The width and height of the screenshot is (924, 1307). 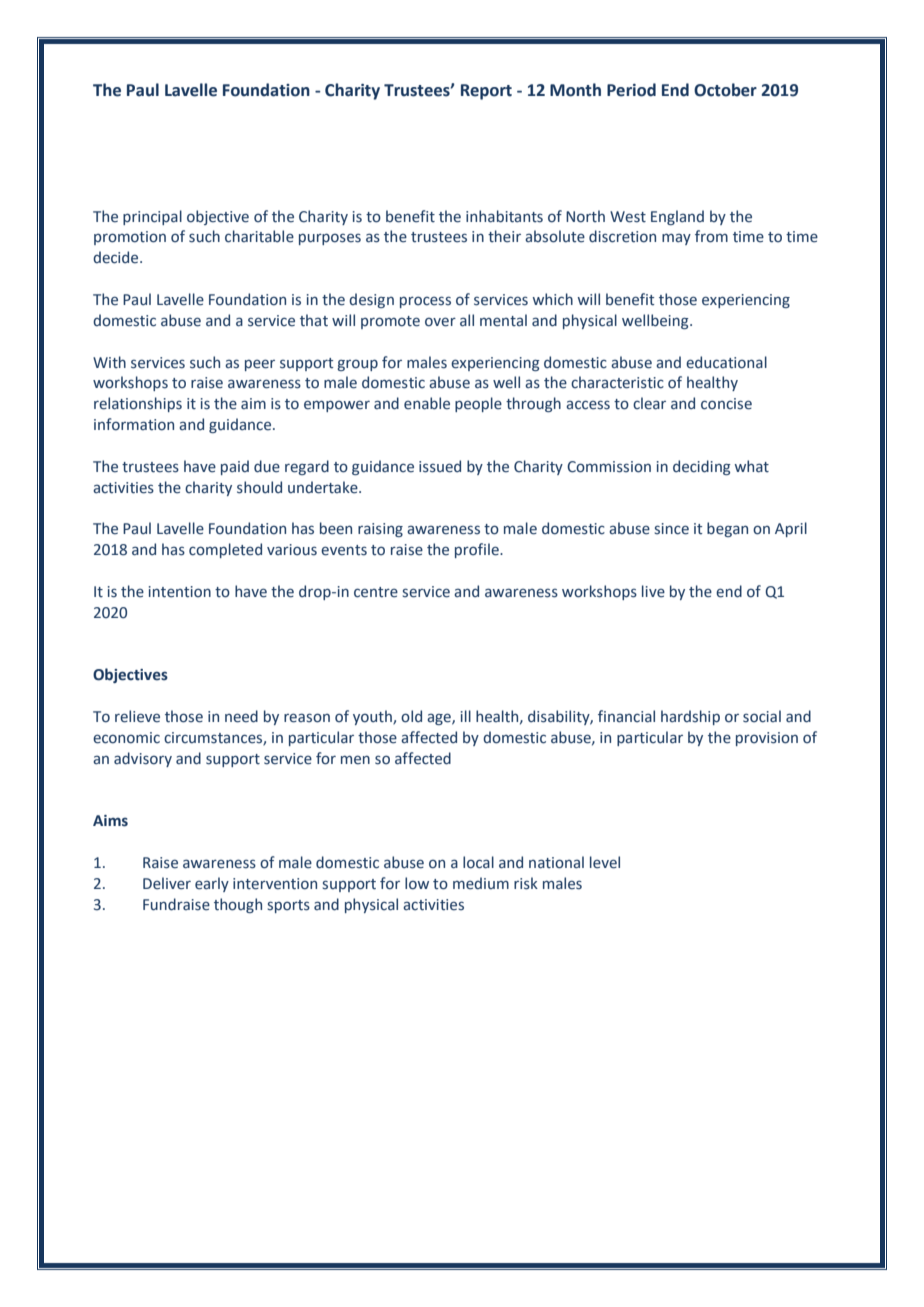 I want to click on centre, so click(x=376, y=592).
